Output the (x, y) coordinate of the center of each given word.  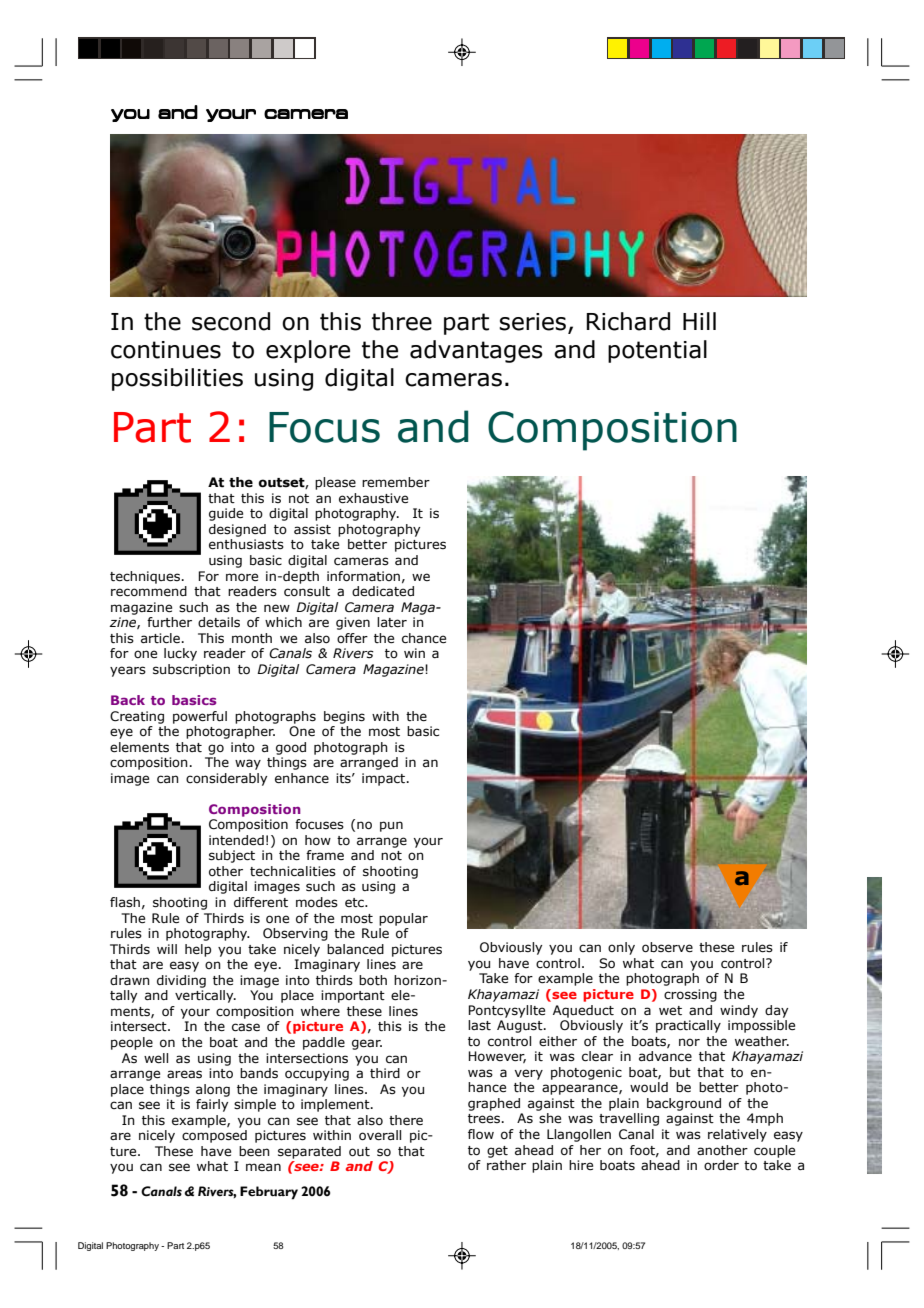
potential (657, 351)
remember (396, 482)
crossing (690, 995)
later (392, 622)
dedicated (383, 591)
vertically (205, 996)
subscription (191, 670)
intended (236, 840)
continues (166, 350)
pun (391, 826)
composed (214, 1136)
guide (226, 514)
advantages (476, 351)
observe (667, 947)
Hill (699, 321)
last (479, 1025)
